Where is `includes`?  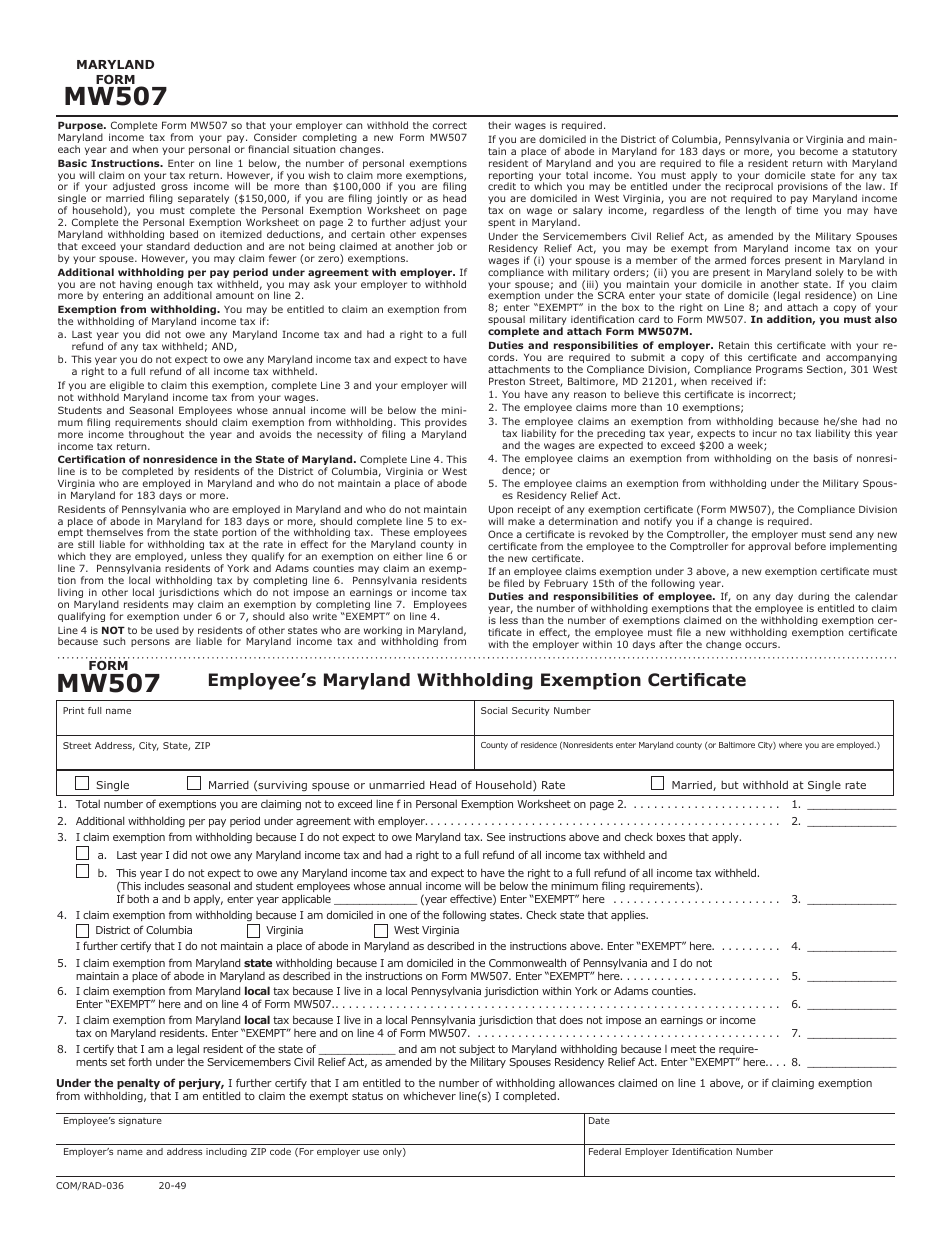 includes is located at coordinates (164, 885).
